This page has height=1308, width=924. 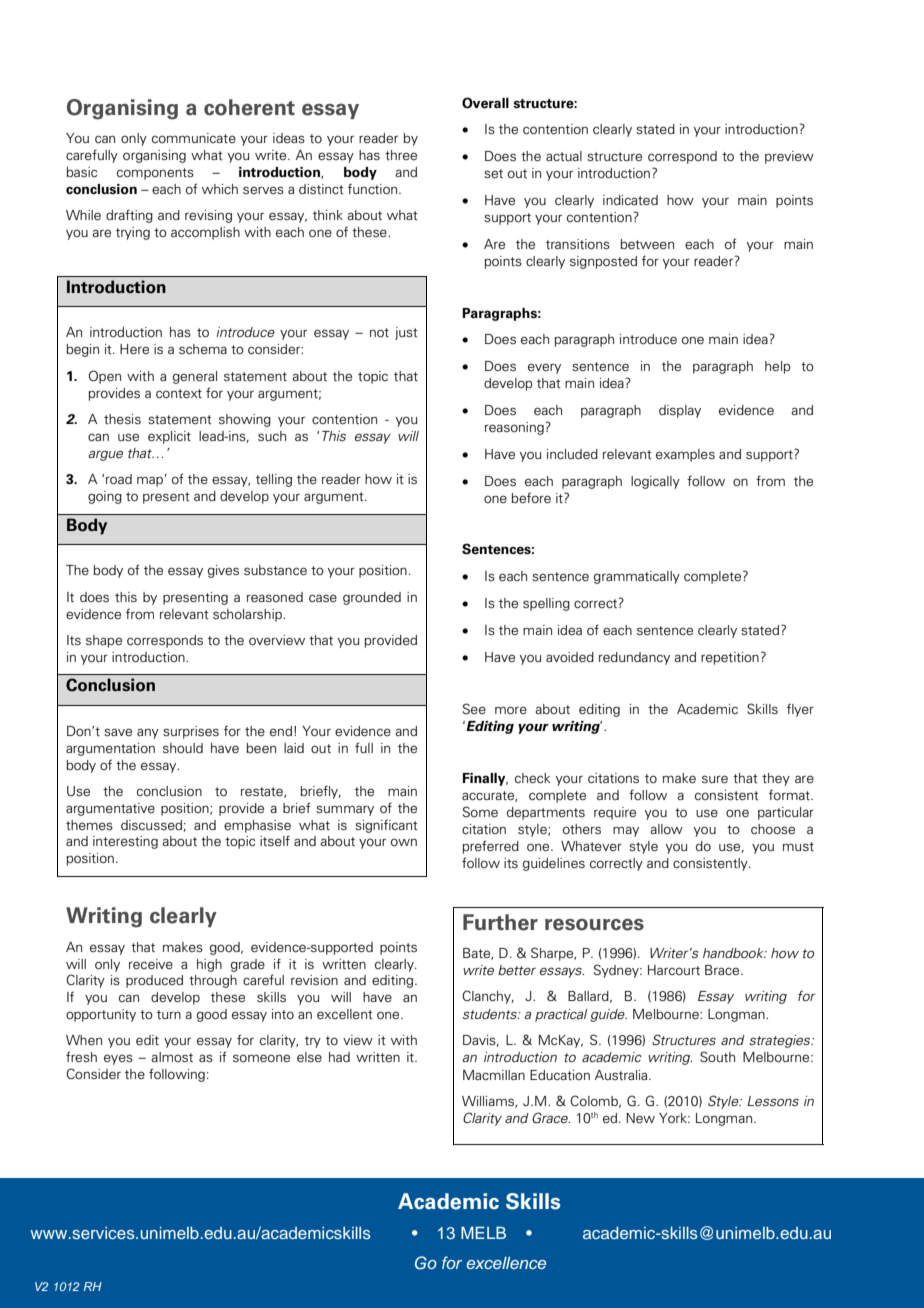 I want to click on context, so click(x=179, y=393).
